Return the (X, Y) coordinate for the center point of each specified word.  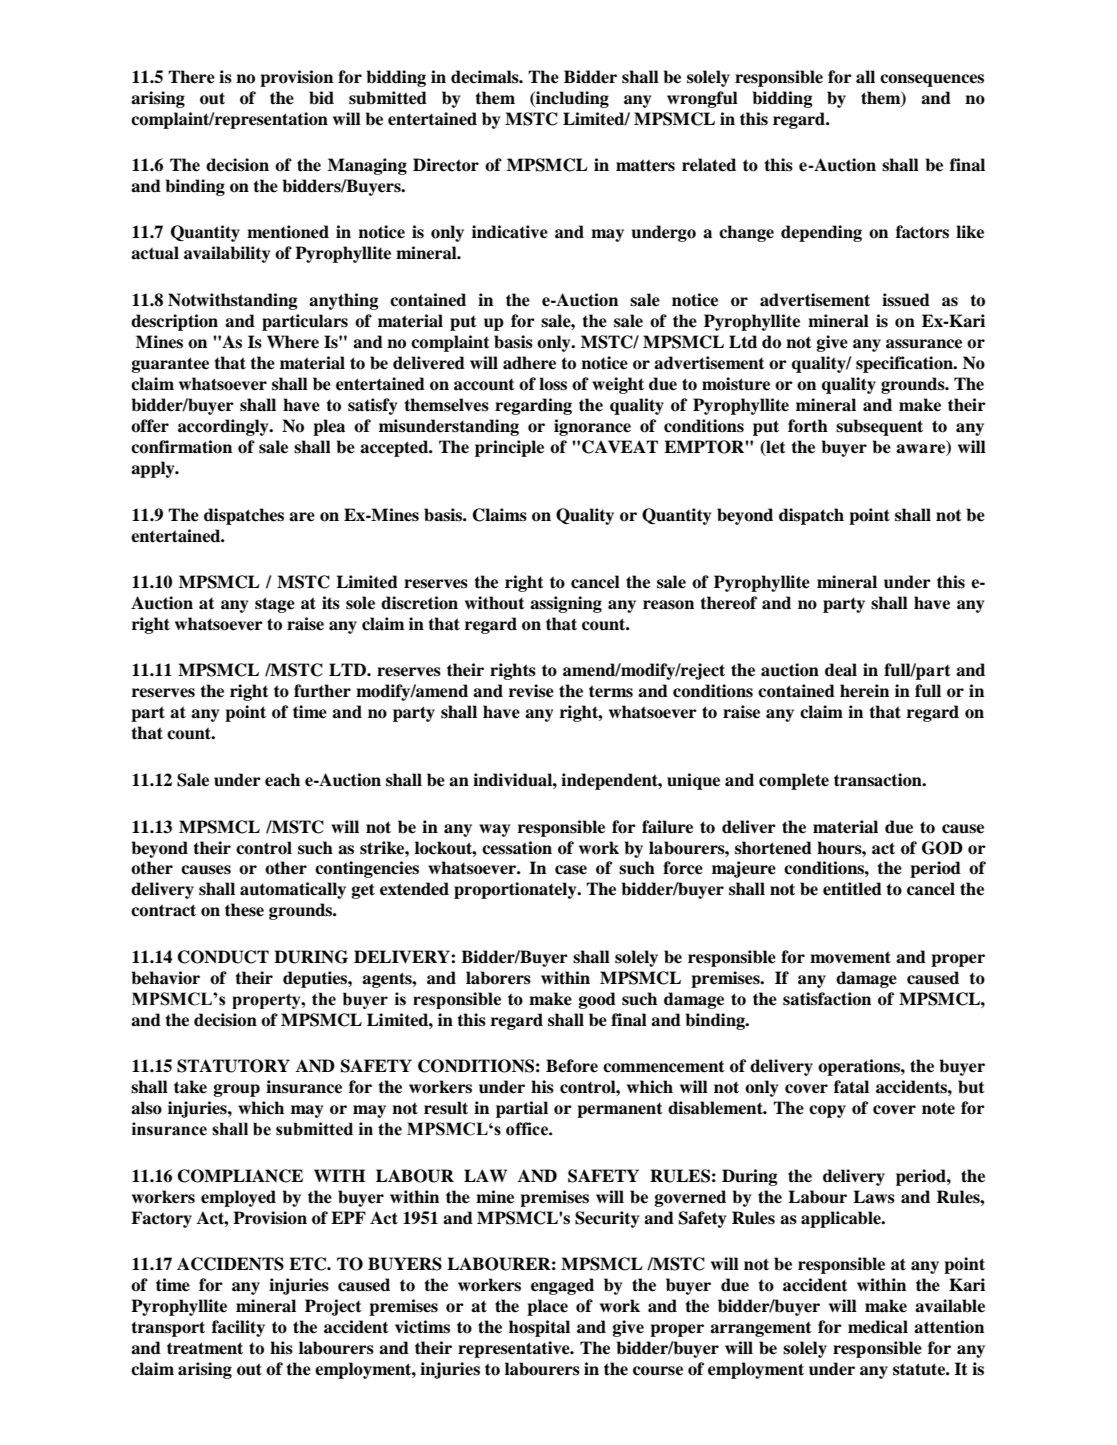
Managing (367, 166)
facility (238, 1328)
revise (531, 691)
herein (864, 691)
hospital (539, 1328)
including (571, 99)
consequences (932, 80)
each (282, 780)
